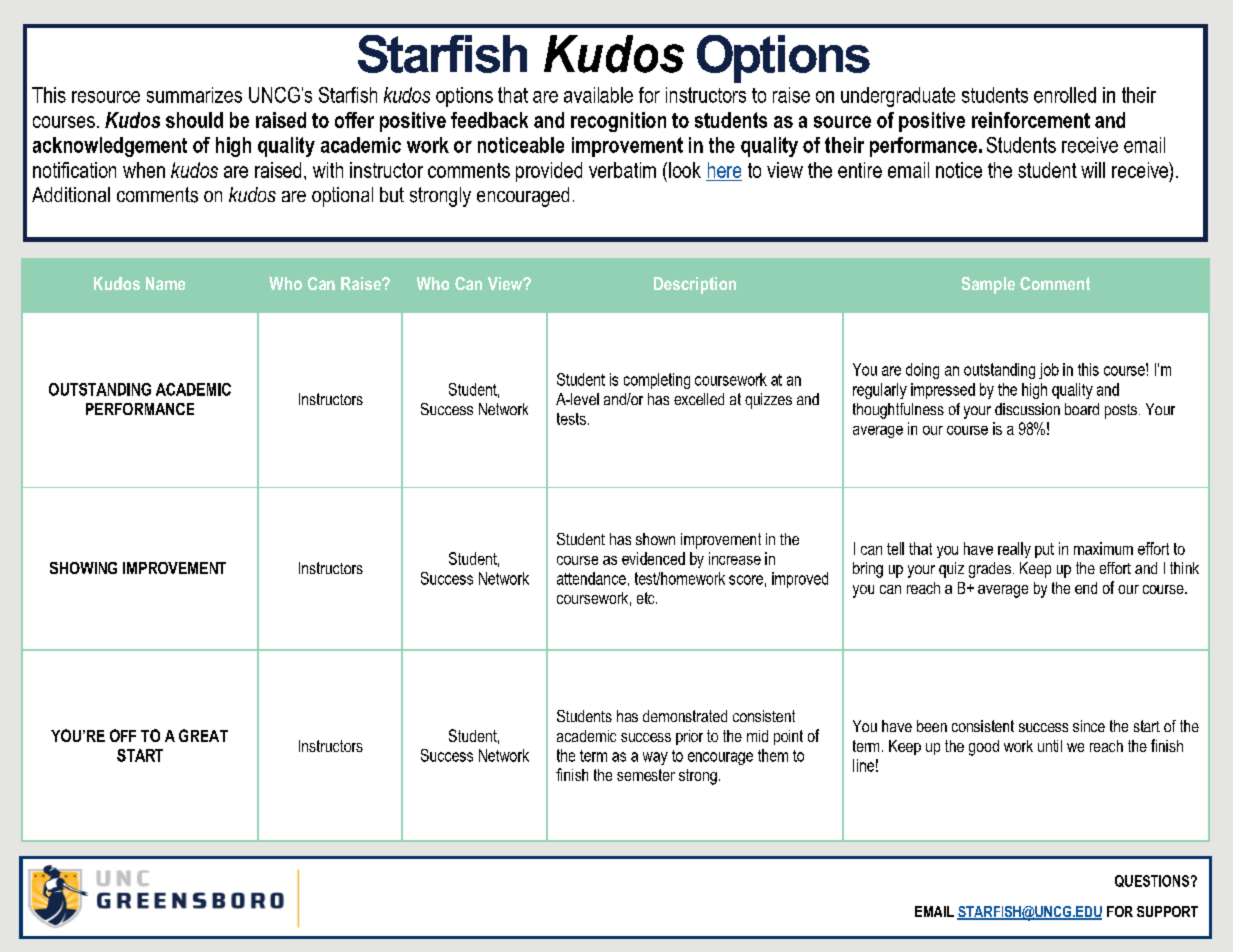 This screenshot has height=952, width=1233. Describe the element at coordinates (194, 120) in the screenshot. I see `should` at that location.
